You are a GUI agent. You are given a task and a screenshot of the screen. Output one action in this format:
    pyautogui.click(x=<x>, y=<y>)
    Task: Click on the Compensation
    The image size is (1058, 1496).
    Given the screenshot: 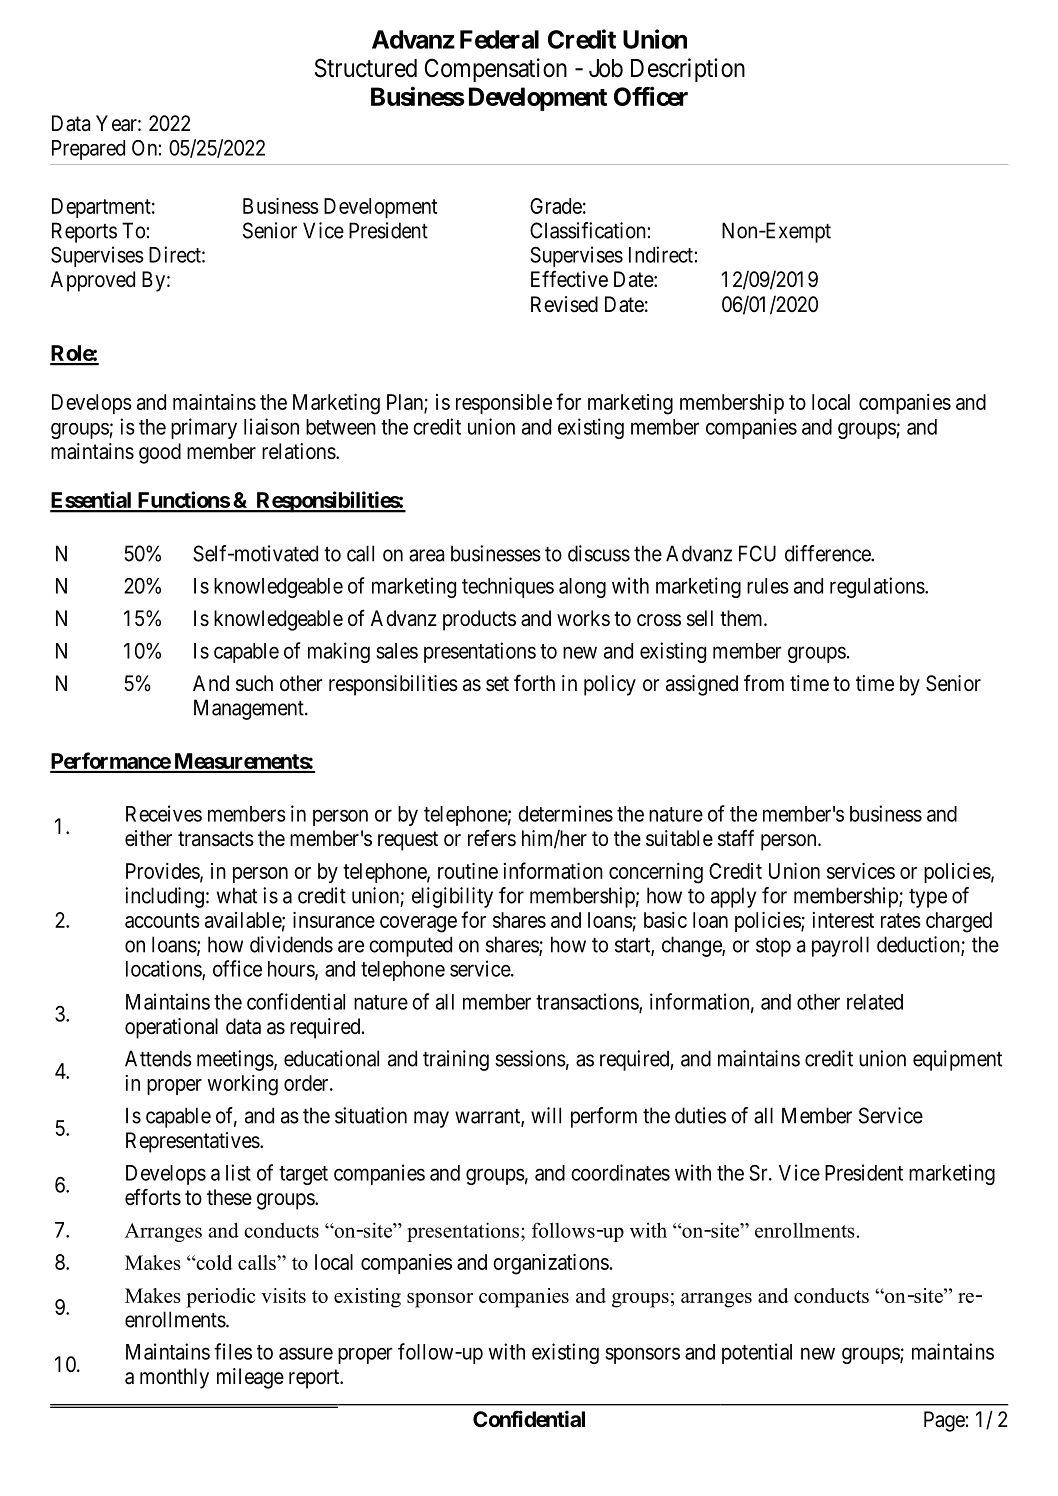 What is the action you would take?
    pyautogui.click(x=496, y=70)
